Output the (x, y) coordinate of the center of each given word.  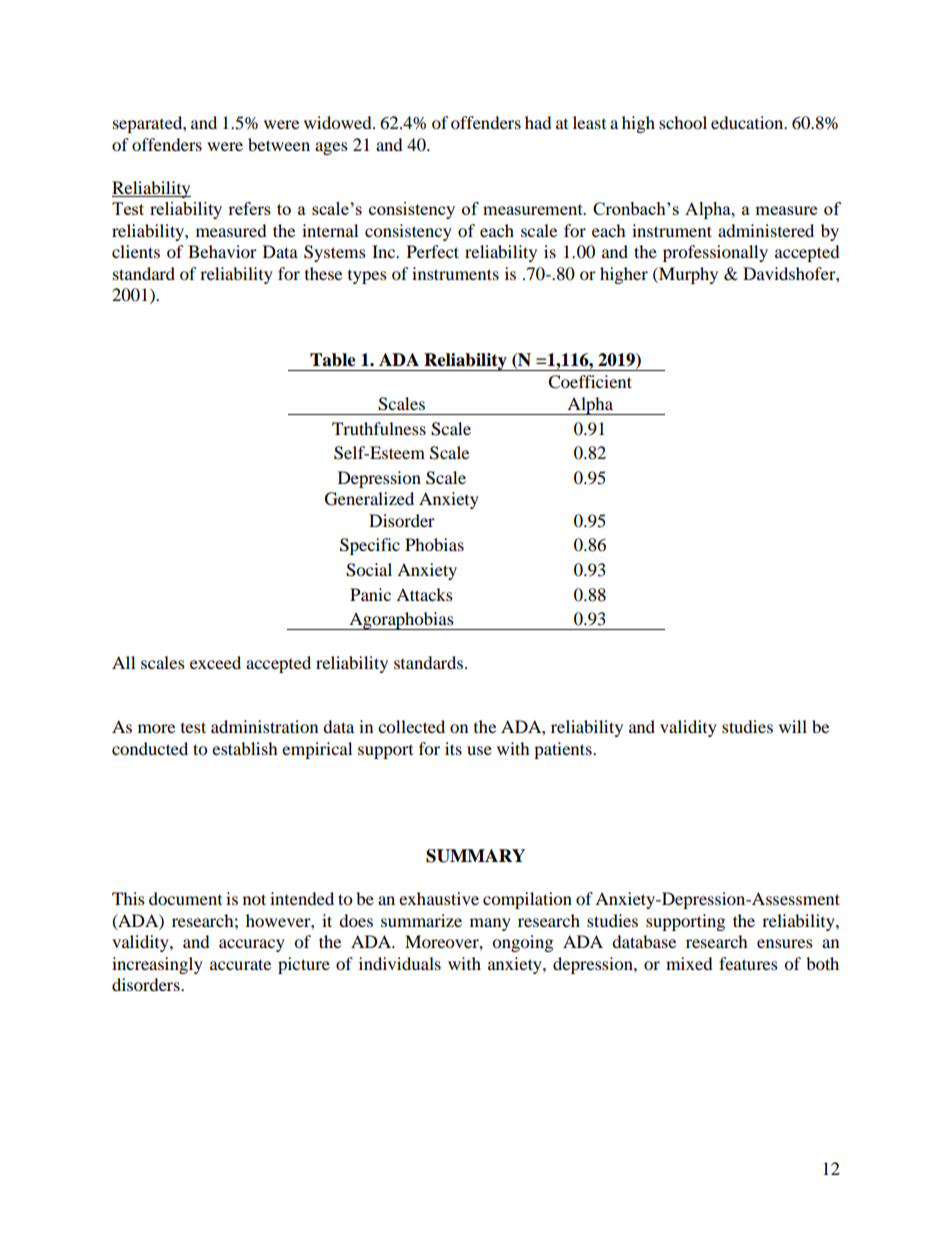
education (748, 122)
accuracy (252, 945)
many (490, 924)
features (748, 963)
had (538, 122)
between (279, 144)
